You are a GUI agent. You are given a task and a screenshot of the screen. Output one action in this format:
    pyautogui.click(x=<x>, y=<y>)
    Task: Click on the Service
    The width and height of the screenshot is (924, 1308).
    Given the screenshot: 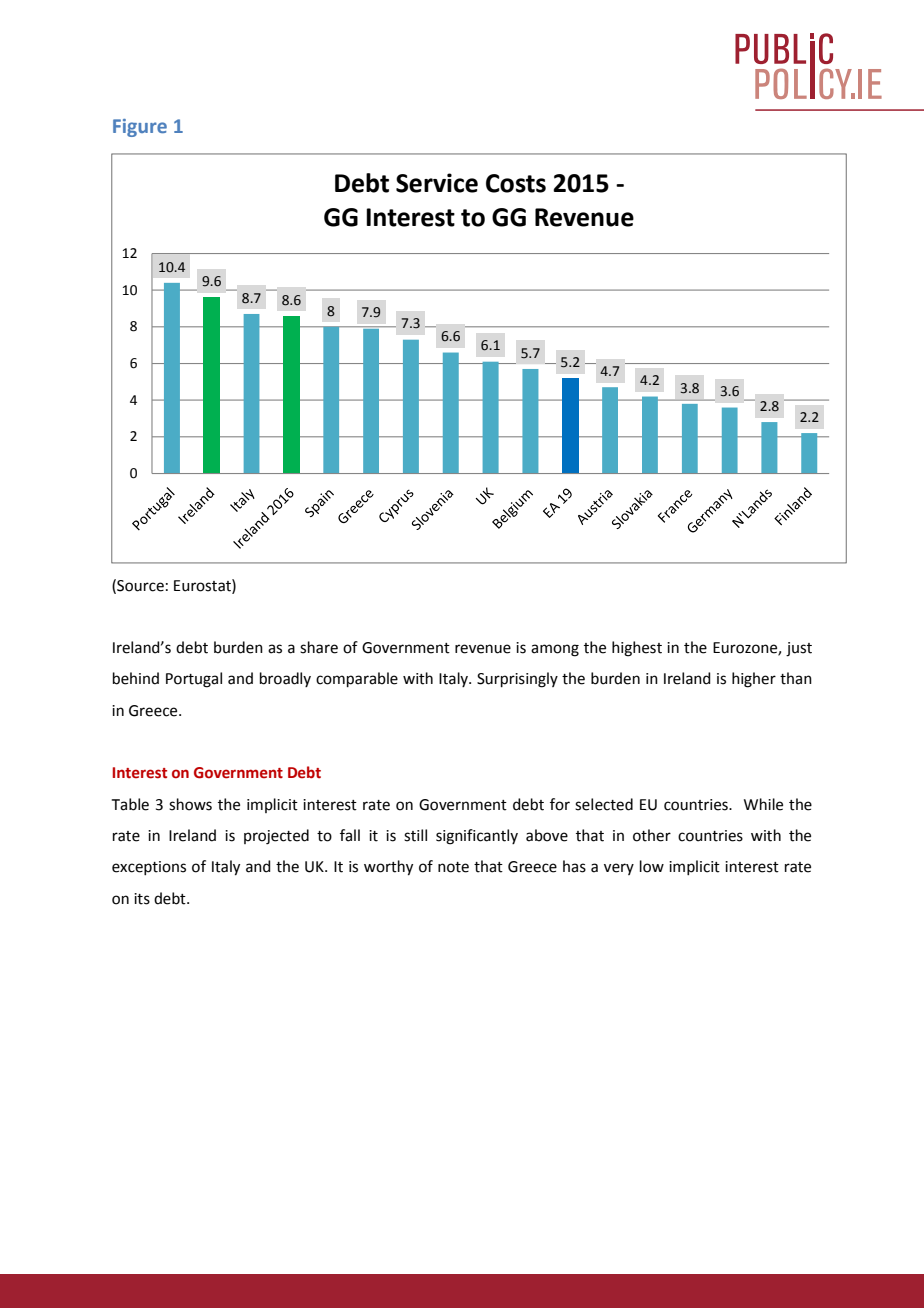 What is the action you would take?
    pyautogui.click(x=437, y=183)
